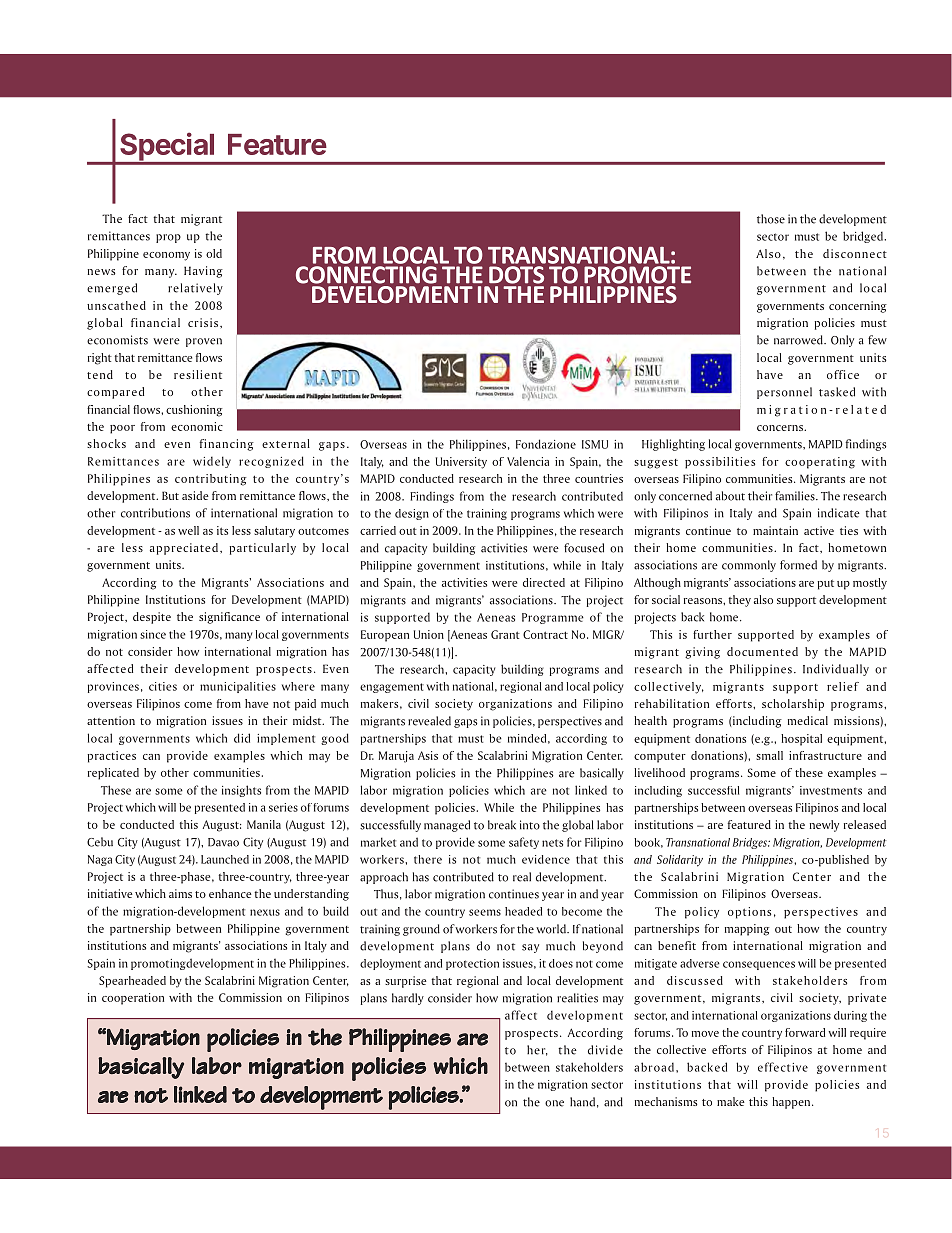 The image size is (952, 1233). Describe the element at coordinates (605, 1050) in the screenshot. I see `divide` at that location.
